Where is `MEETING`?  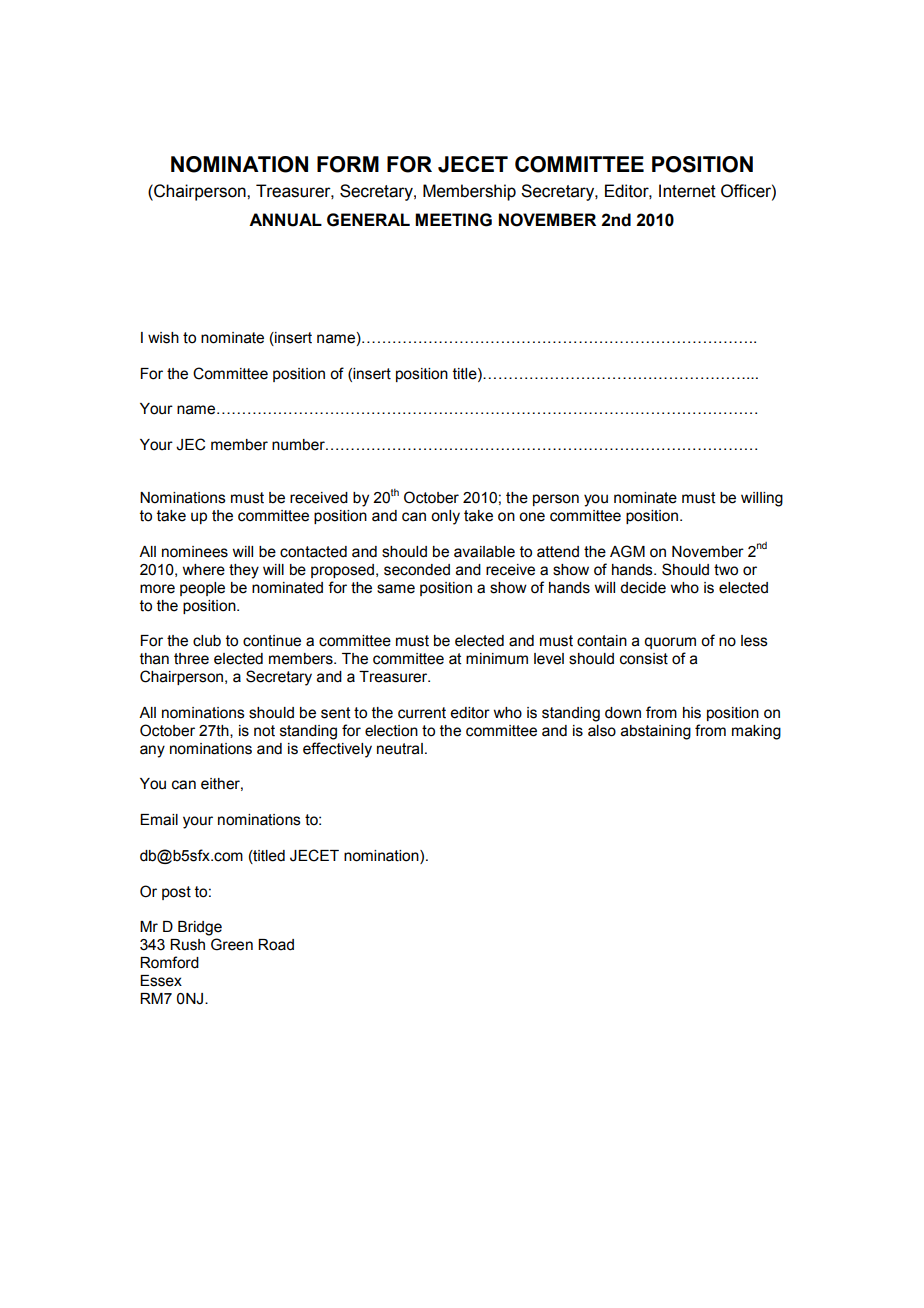
MEETING is located at coordinates (453, 220).
